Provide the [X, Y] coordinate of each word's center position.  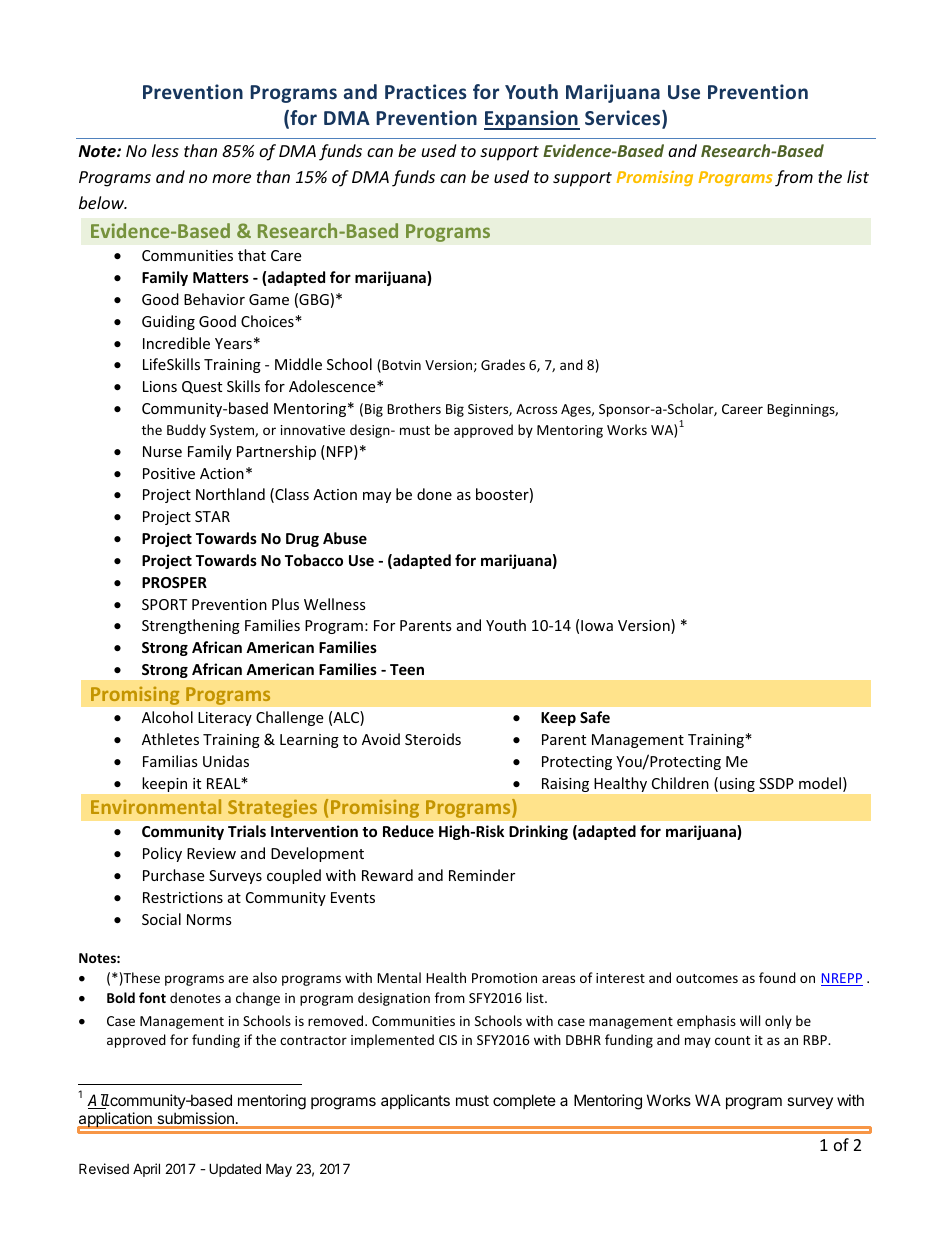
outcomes [707, 978]
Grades [503, 364]
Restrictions [183, 897]
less [165, 150]
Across [536, 409]
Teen [407, 669]
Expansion [532, 120]
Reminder [482, 875]
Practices [425, 91]
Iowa [597, 625]
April [146, 1170]
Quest [202, 387]
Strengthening [191, 626]
